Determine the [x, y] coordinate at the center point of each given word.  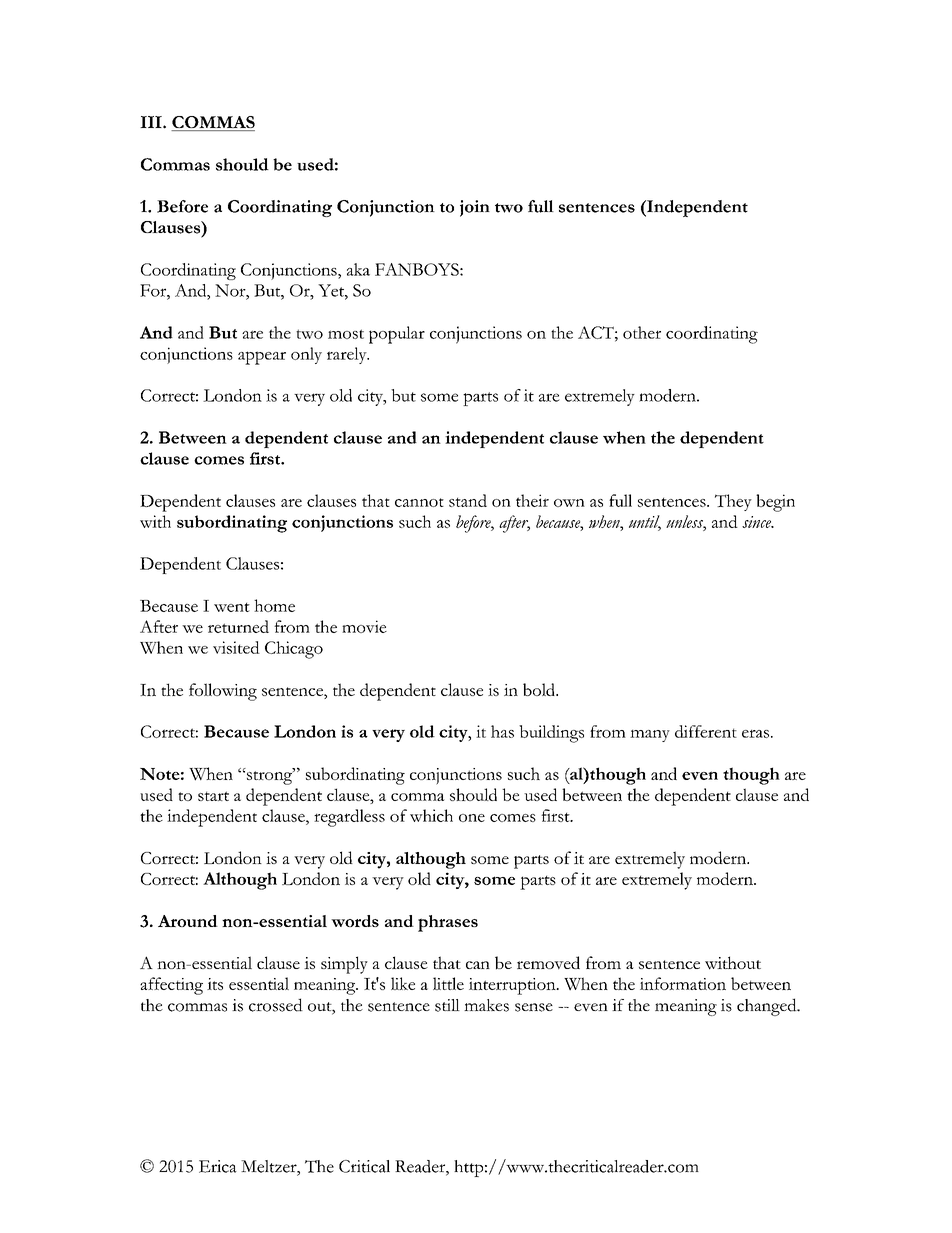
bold [540, 689]
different [706, 731]
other [642, 332]
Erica [218, 1166]
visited [236, 647]
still [447, 1005]
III [152, 122]
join [475, 208]
